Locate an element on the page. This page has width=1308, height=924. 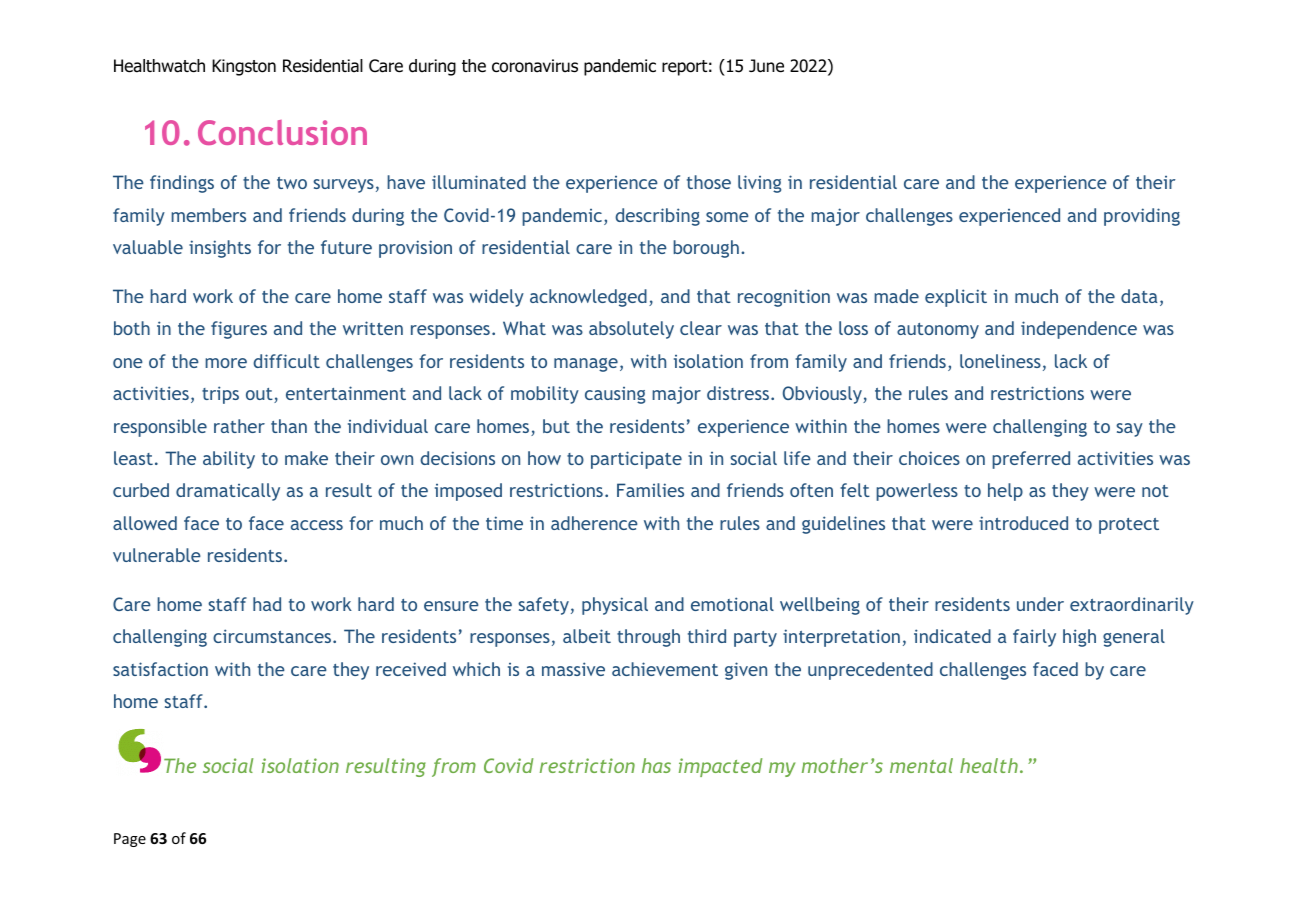
figures is located at coordinates (239, 330).
